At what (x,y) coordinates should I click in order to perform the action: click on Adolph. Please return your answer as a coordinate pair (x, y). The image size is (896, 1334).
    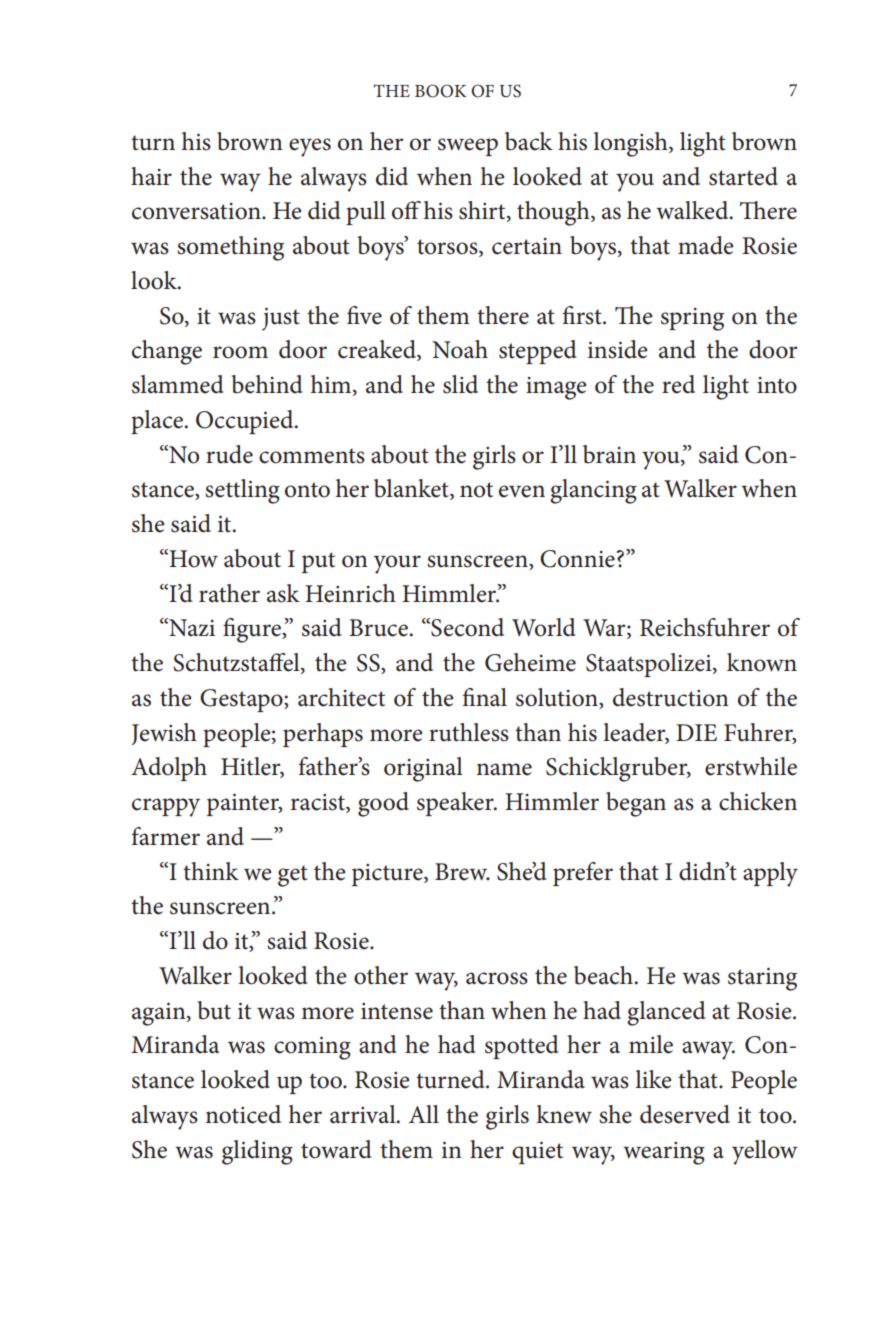
    Looking at the image, I should click on (169, 769).
